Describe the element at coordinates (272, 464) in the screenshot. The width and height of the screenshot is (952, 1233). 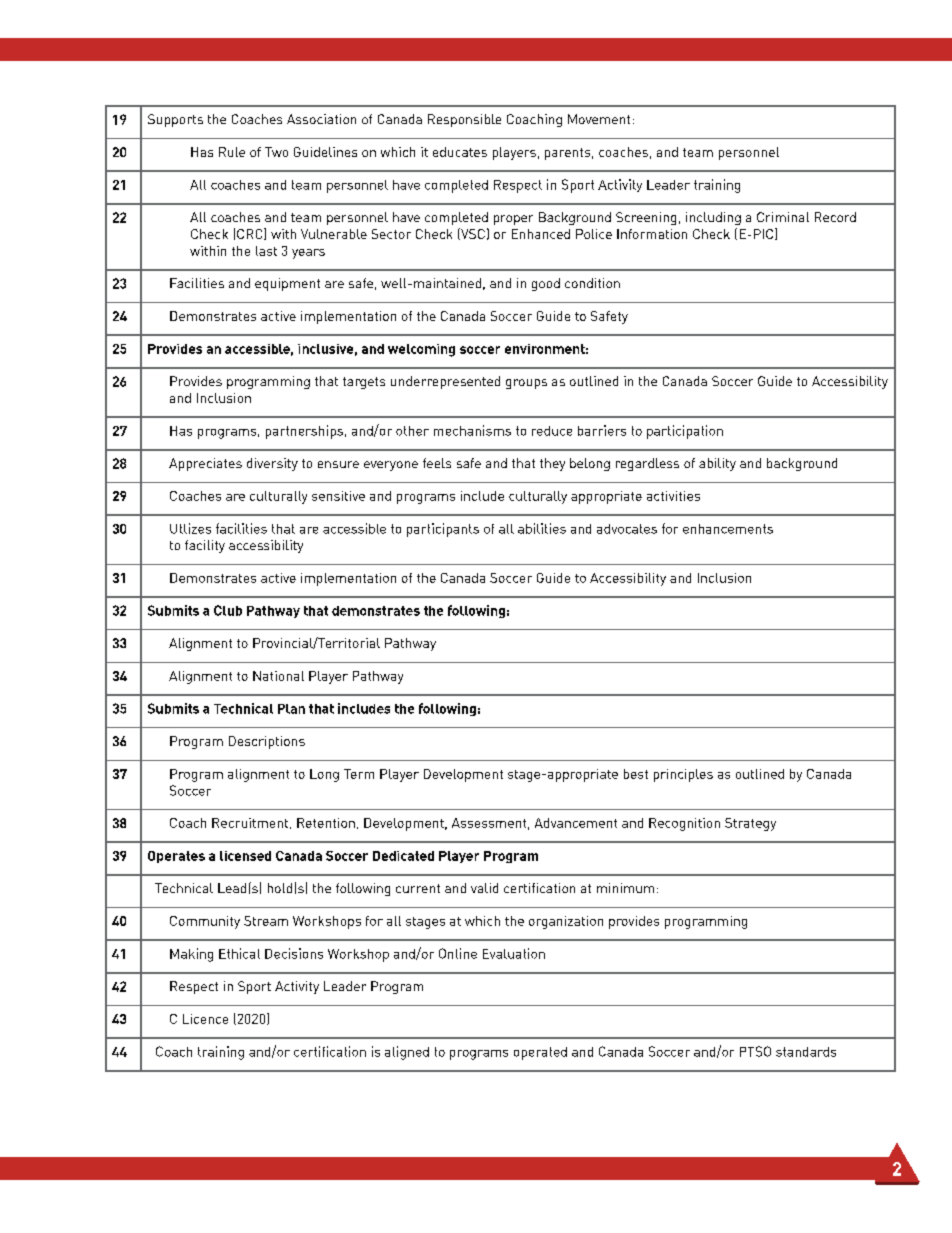
I see `diversity` at that location.
